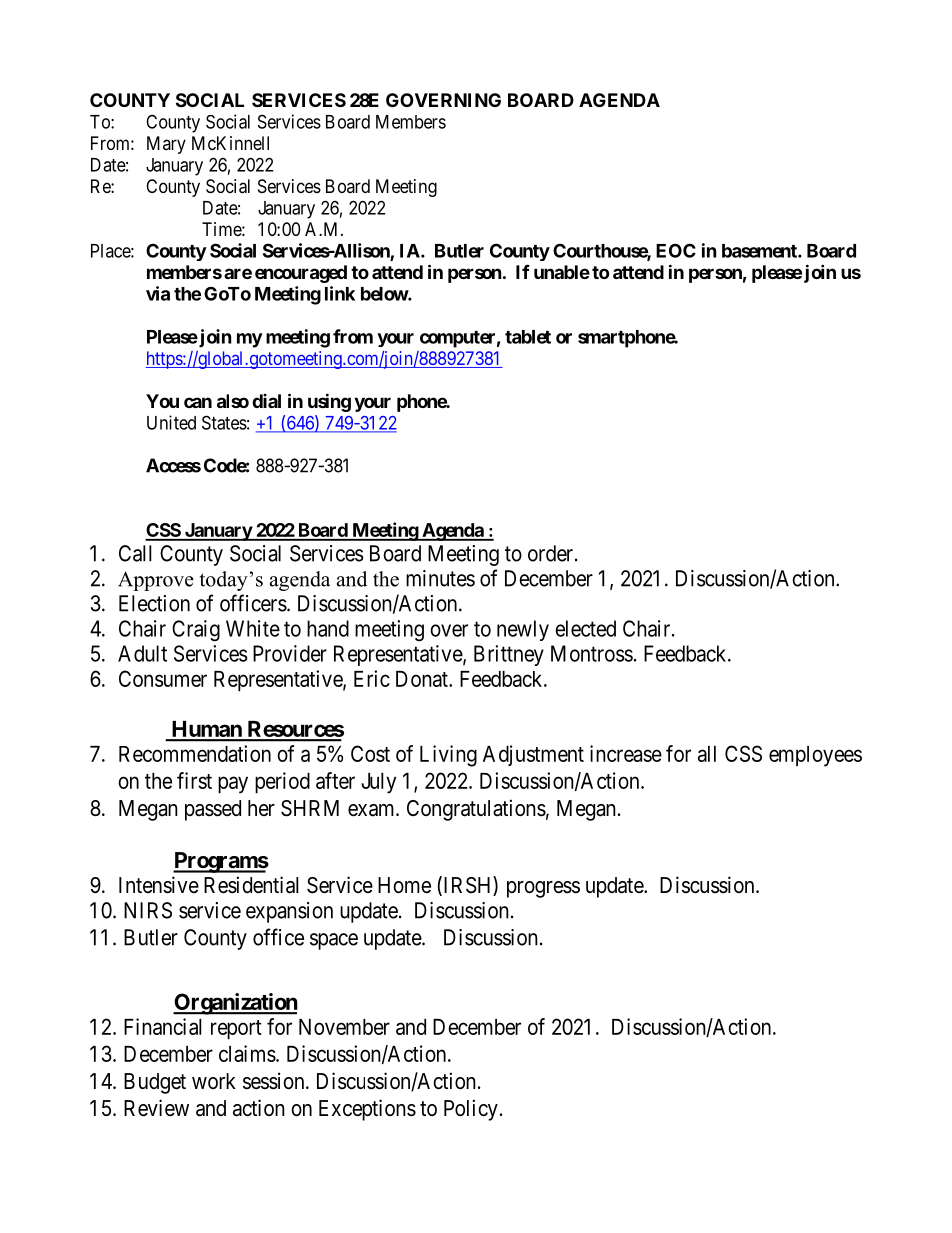  What do you see at coordinates (523, 630) in the page?
I see `newly` at bounding box center [523, 630].
